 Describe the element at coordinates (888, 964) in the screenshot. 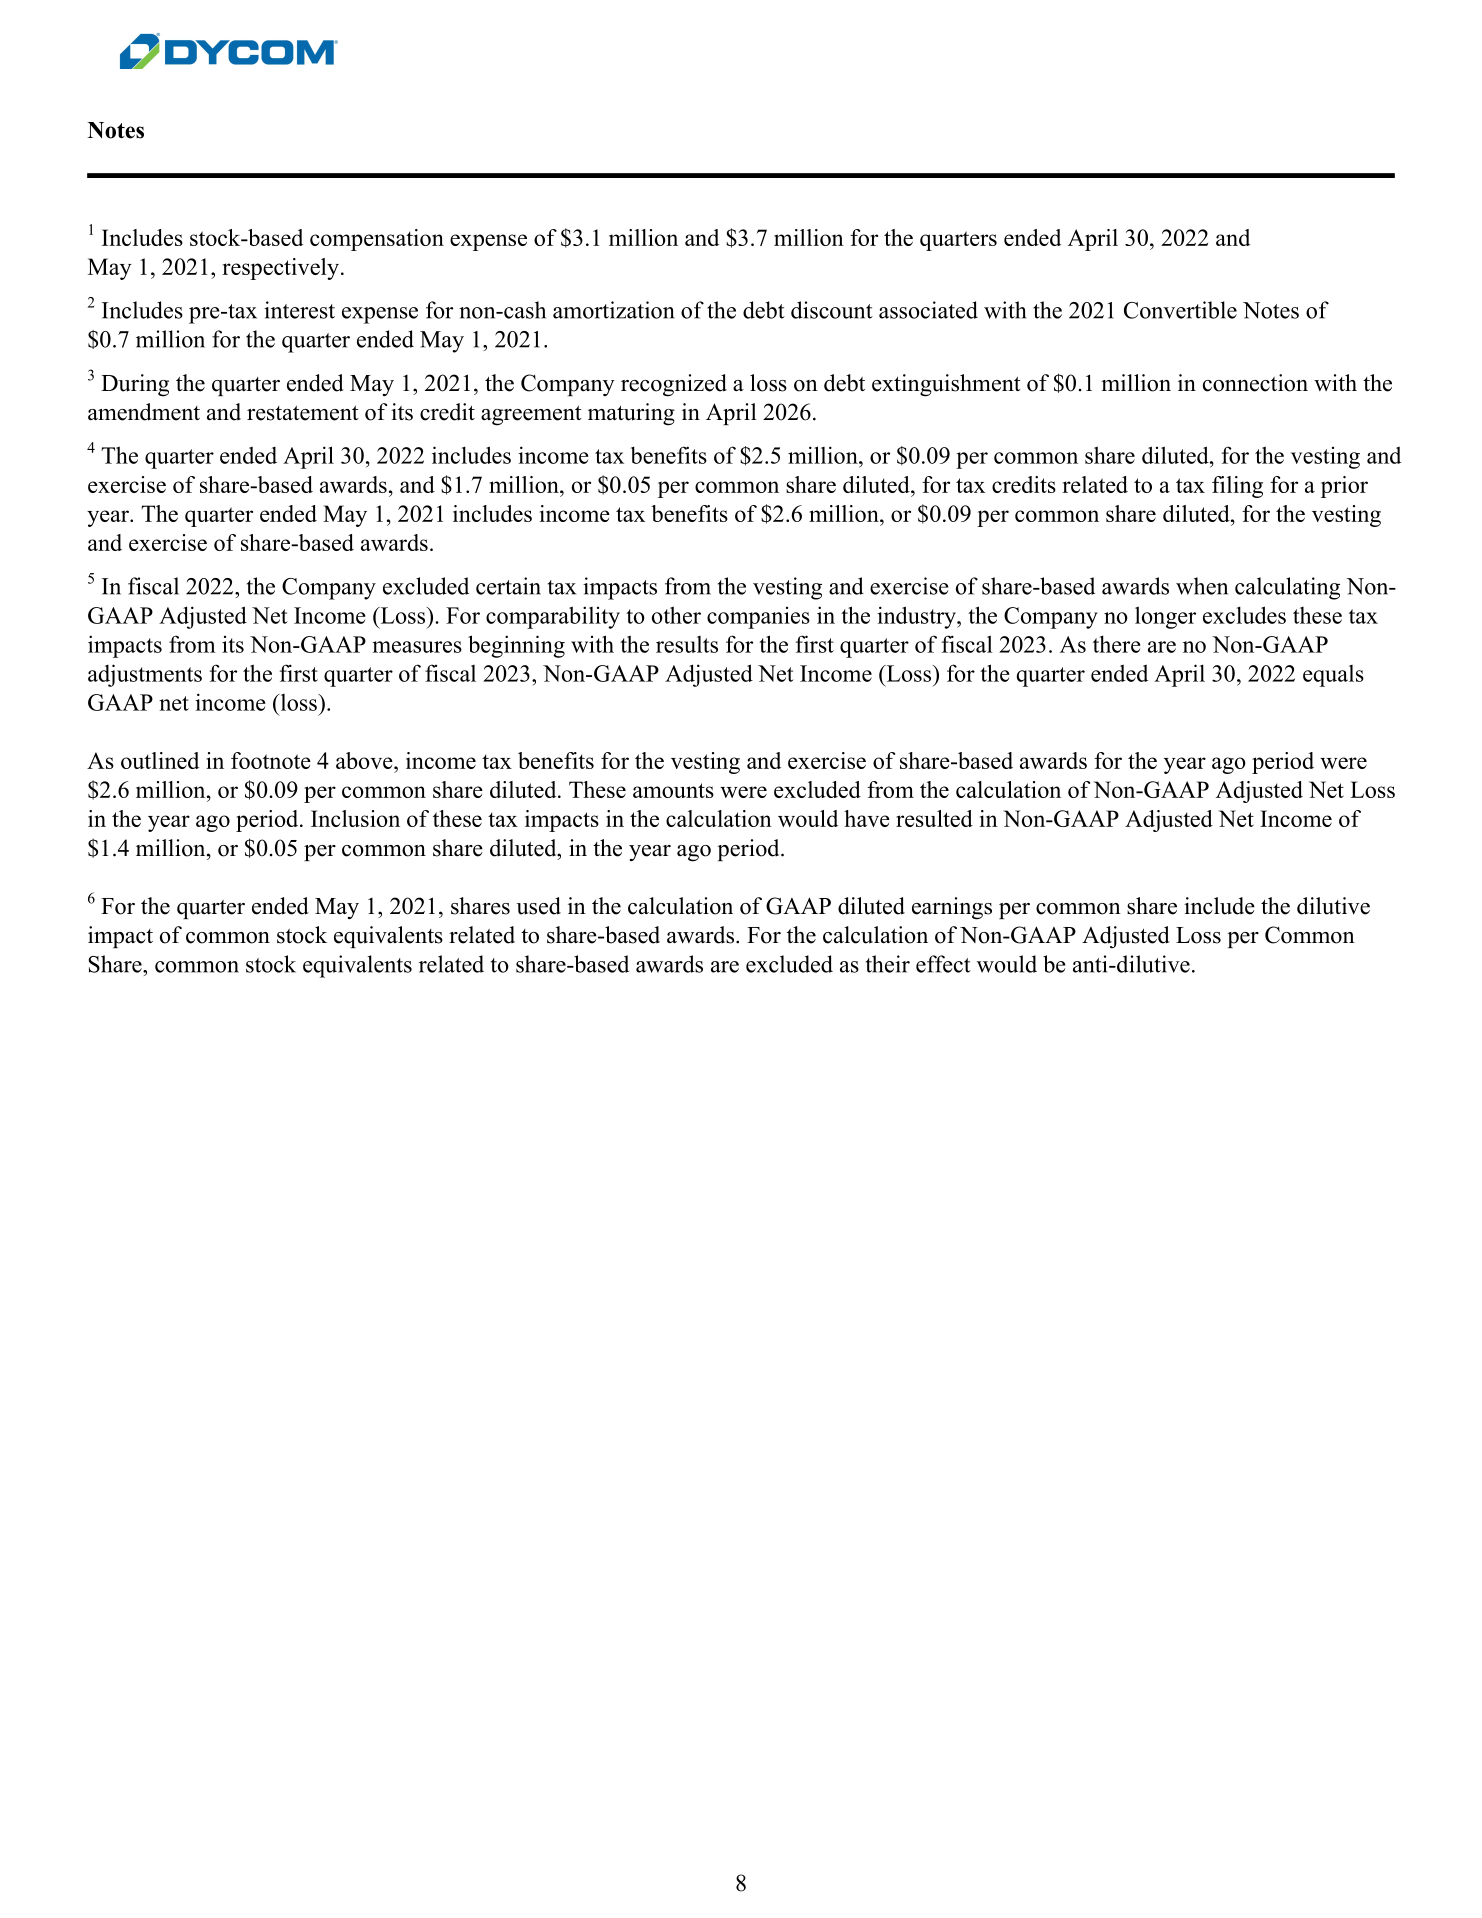

I see `their` at that location.
